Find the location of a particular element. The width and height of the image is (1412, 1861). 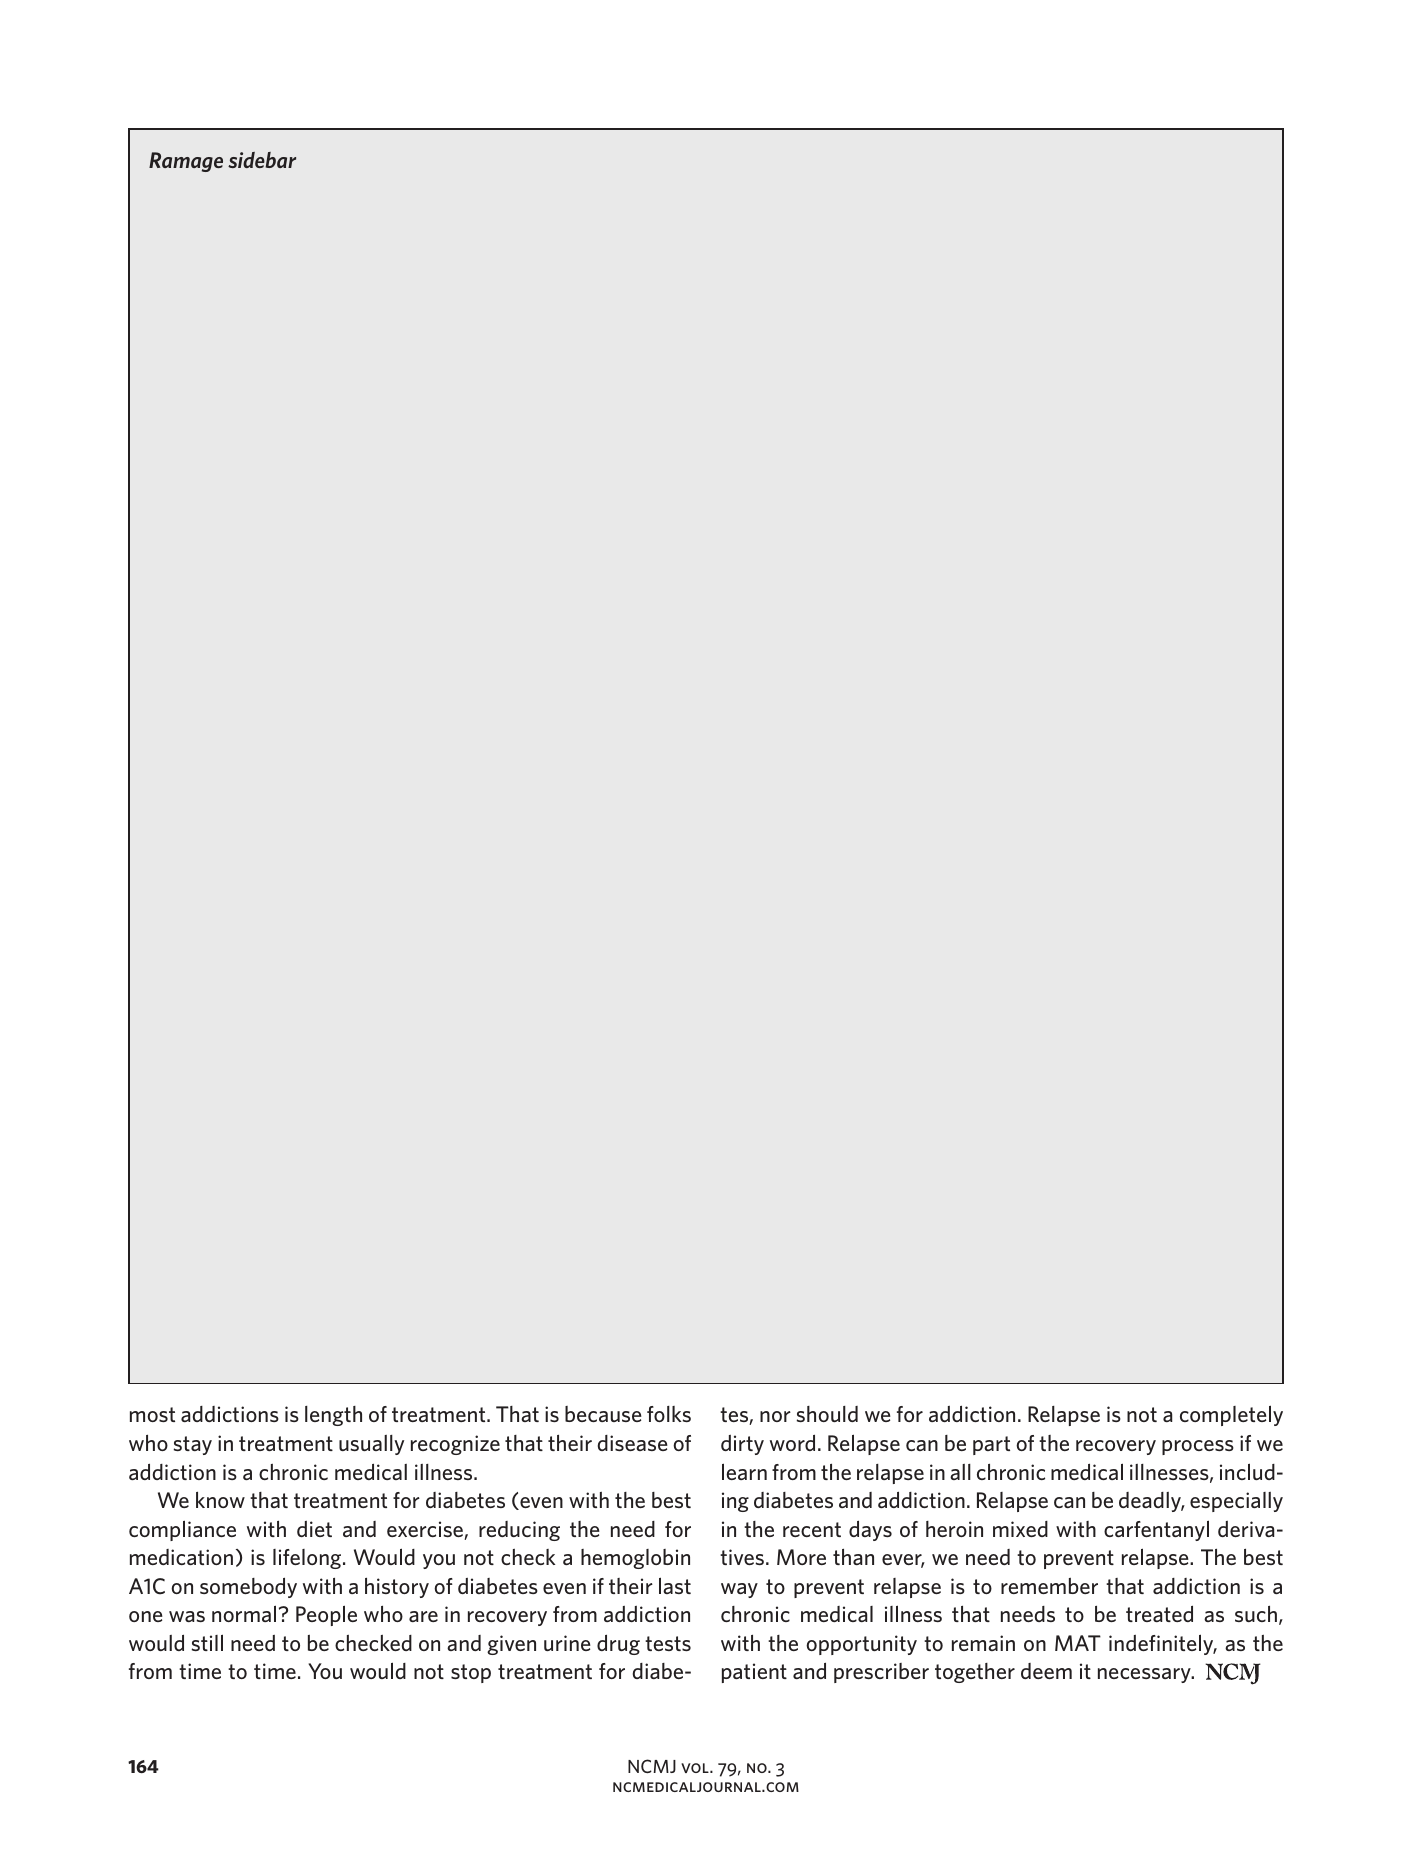

vol is located at coordinates (696, 1768).
